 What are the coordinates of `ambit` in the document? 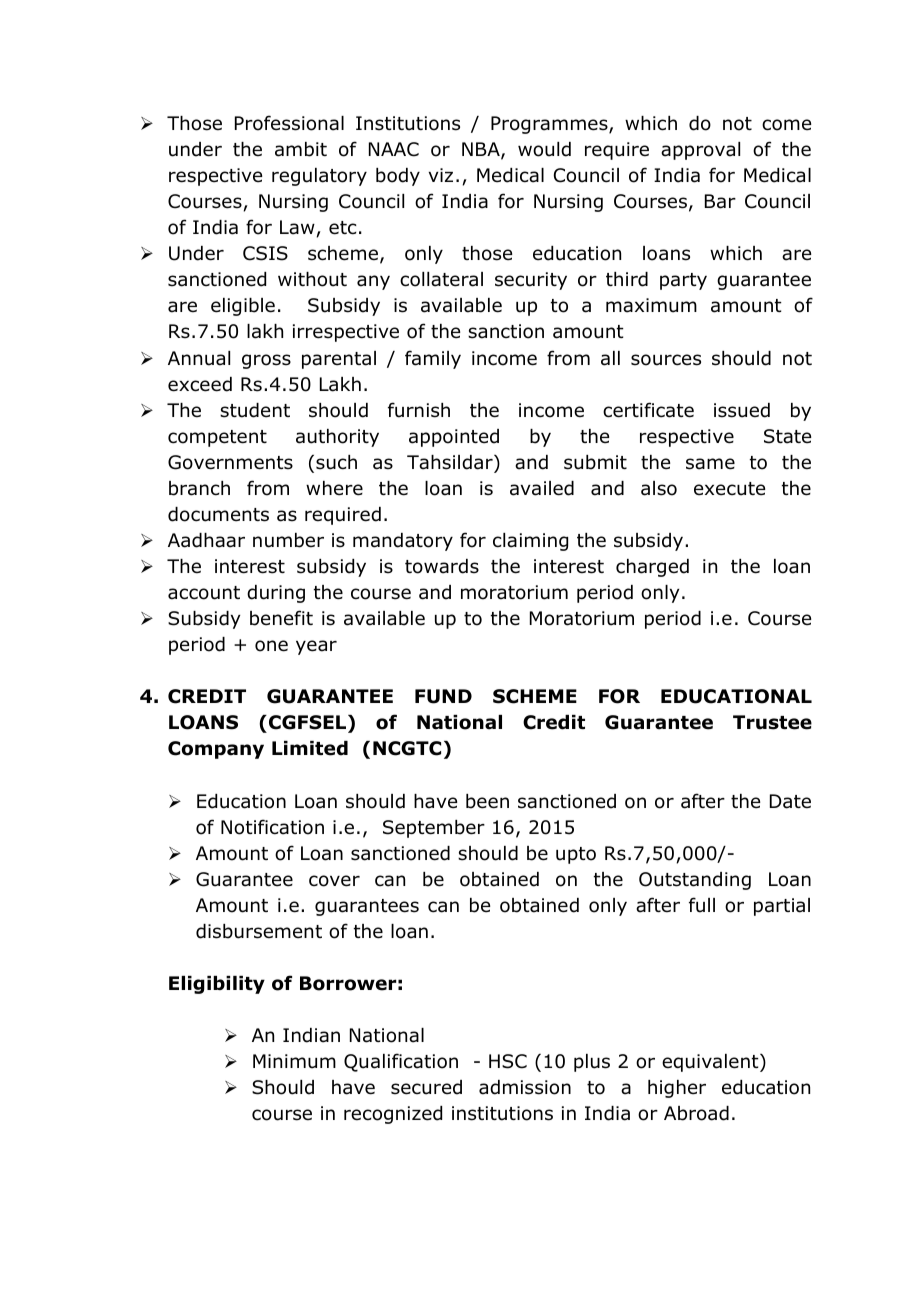 It's located at (301, 149).
